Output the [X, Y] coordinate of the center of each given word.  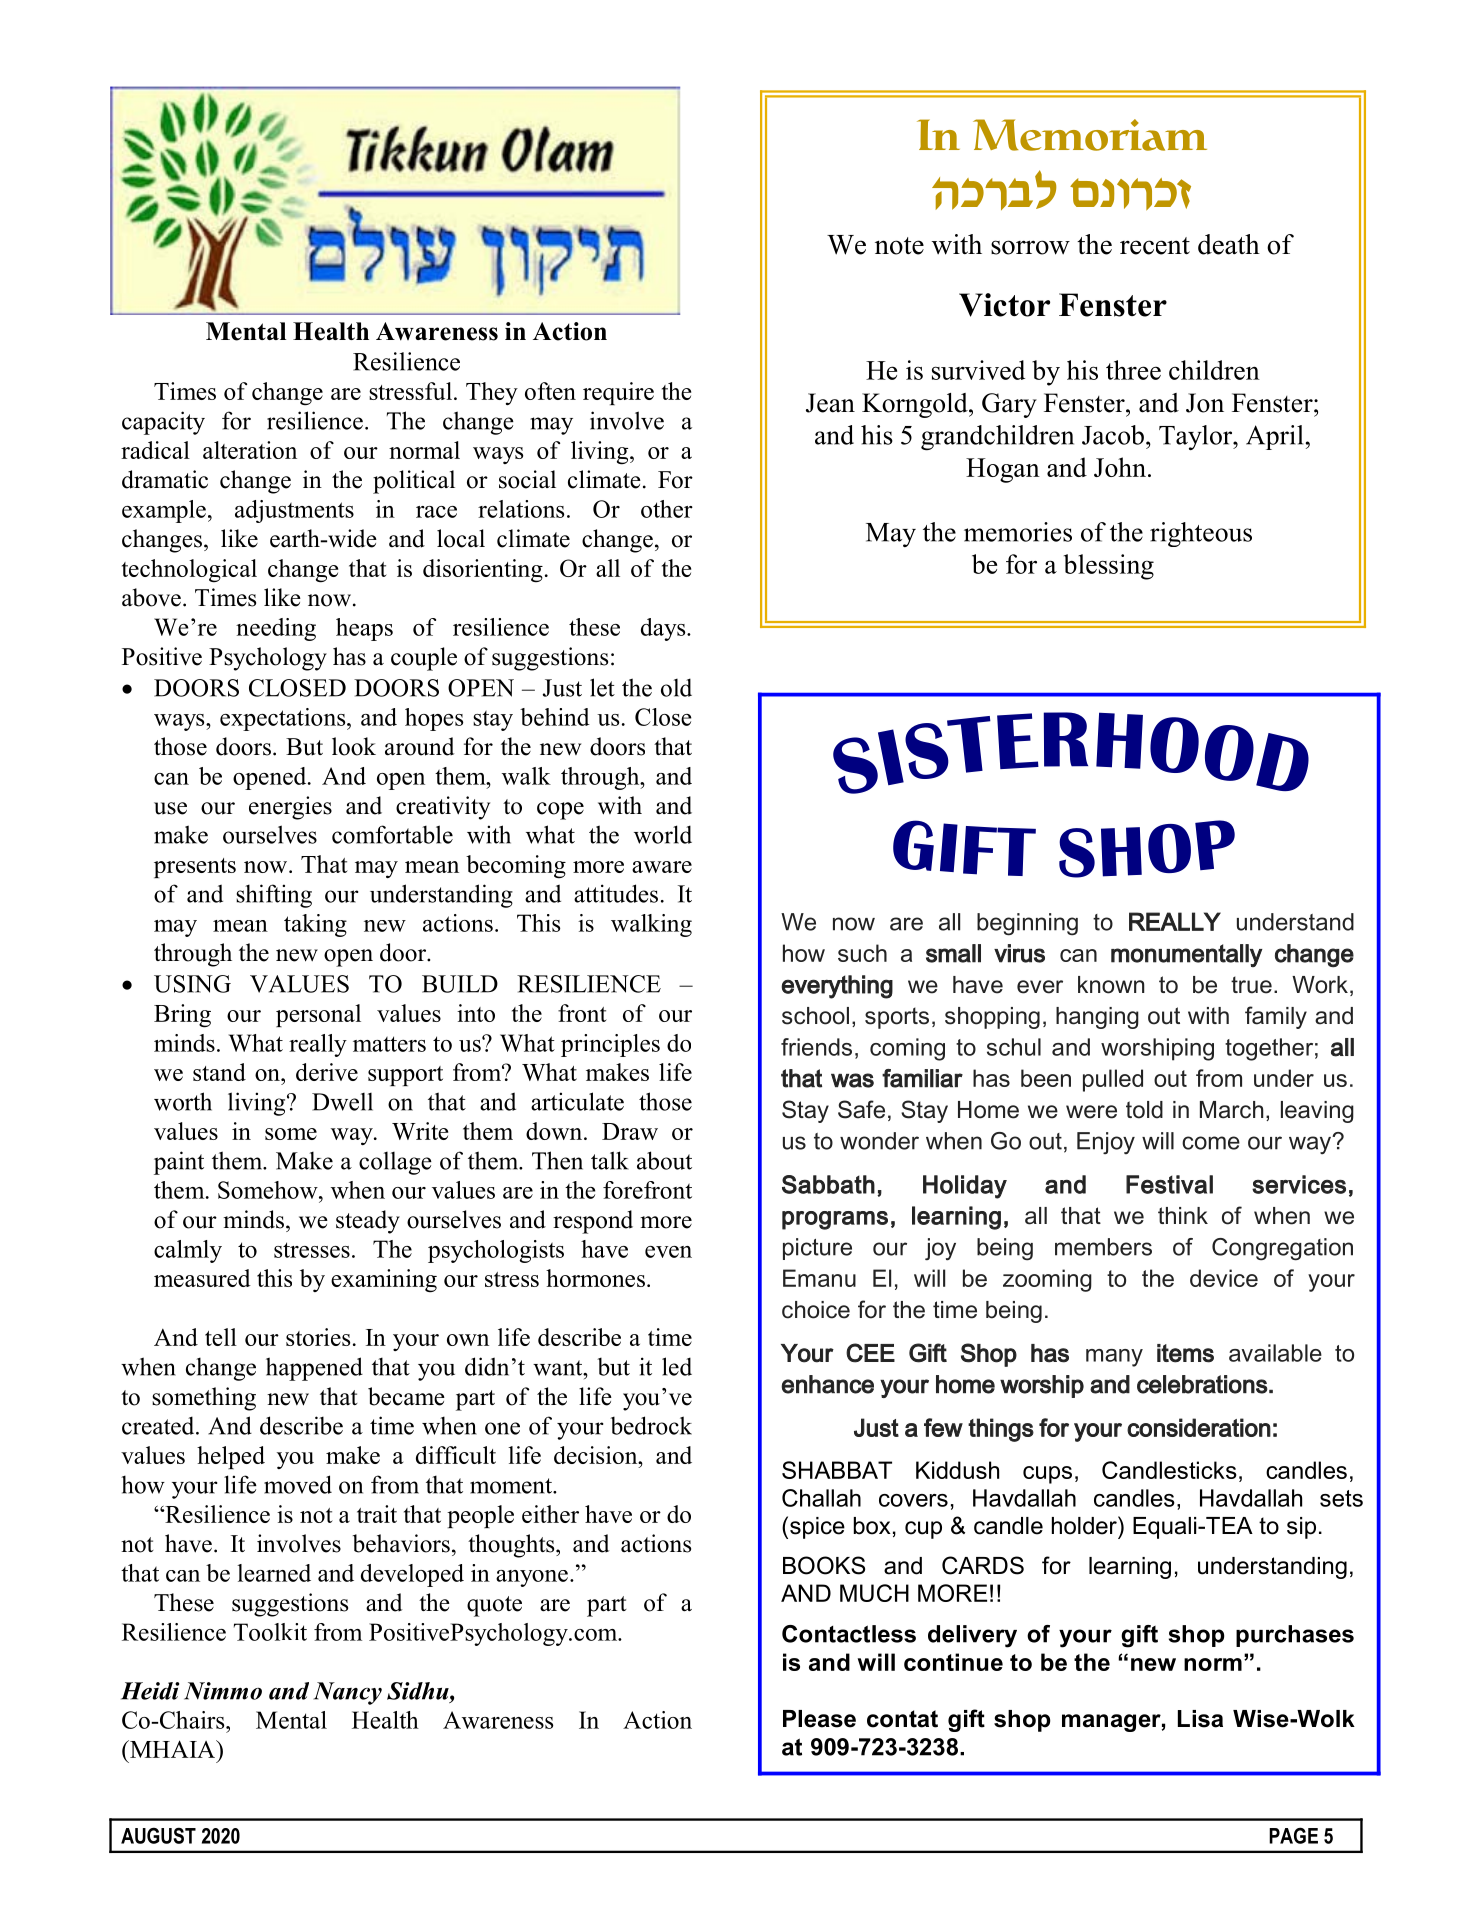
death [1229, 244]
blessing [1109, 567]
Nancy [347, 1693]
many [1114, 1358]
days [664, 629]
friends [816, 1047]
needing [276, 629]
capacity [163, 423]
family [1276, 1017]
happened [314, 1369]
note [899, 246]
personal [318, 1015]
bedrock [651, 1425]
